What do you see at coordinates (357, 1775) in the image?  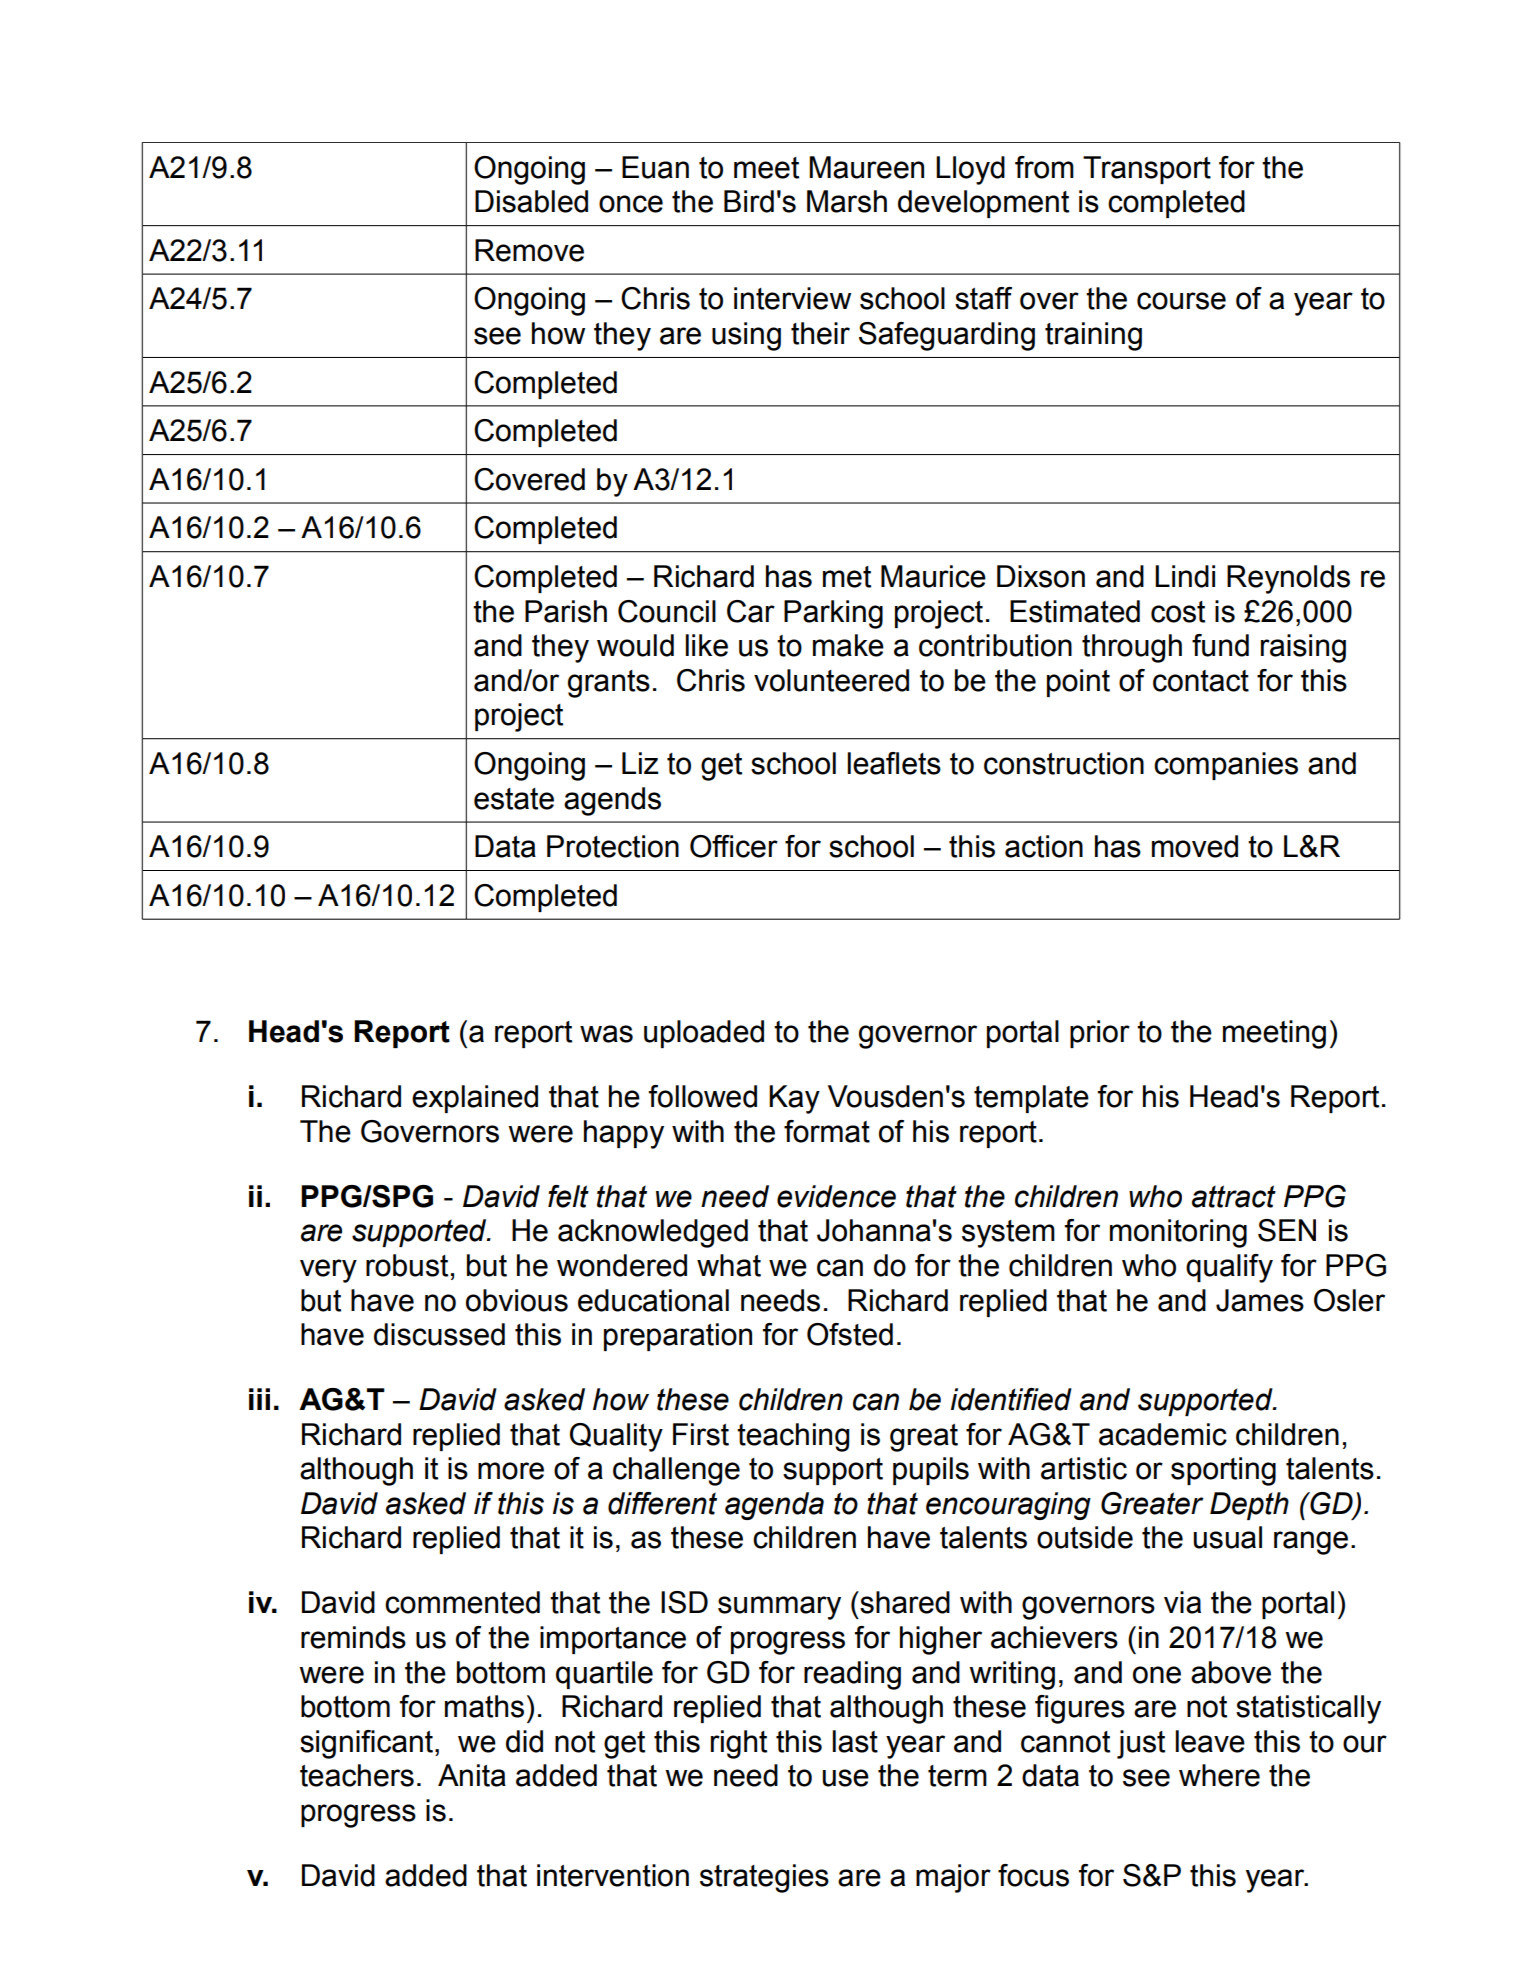 I see `teachers` at bounding box center [357, 1775].
